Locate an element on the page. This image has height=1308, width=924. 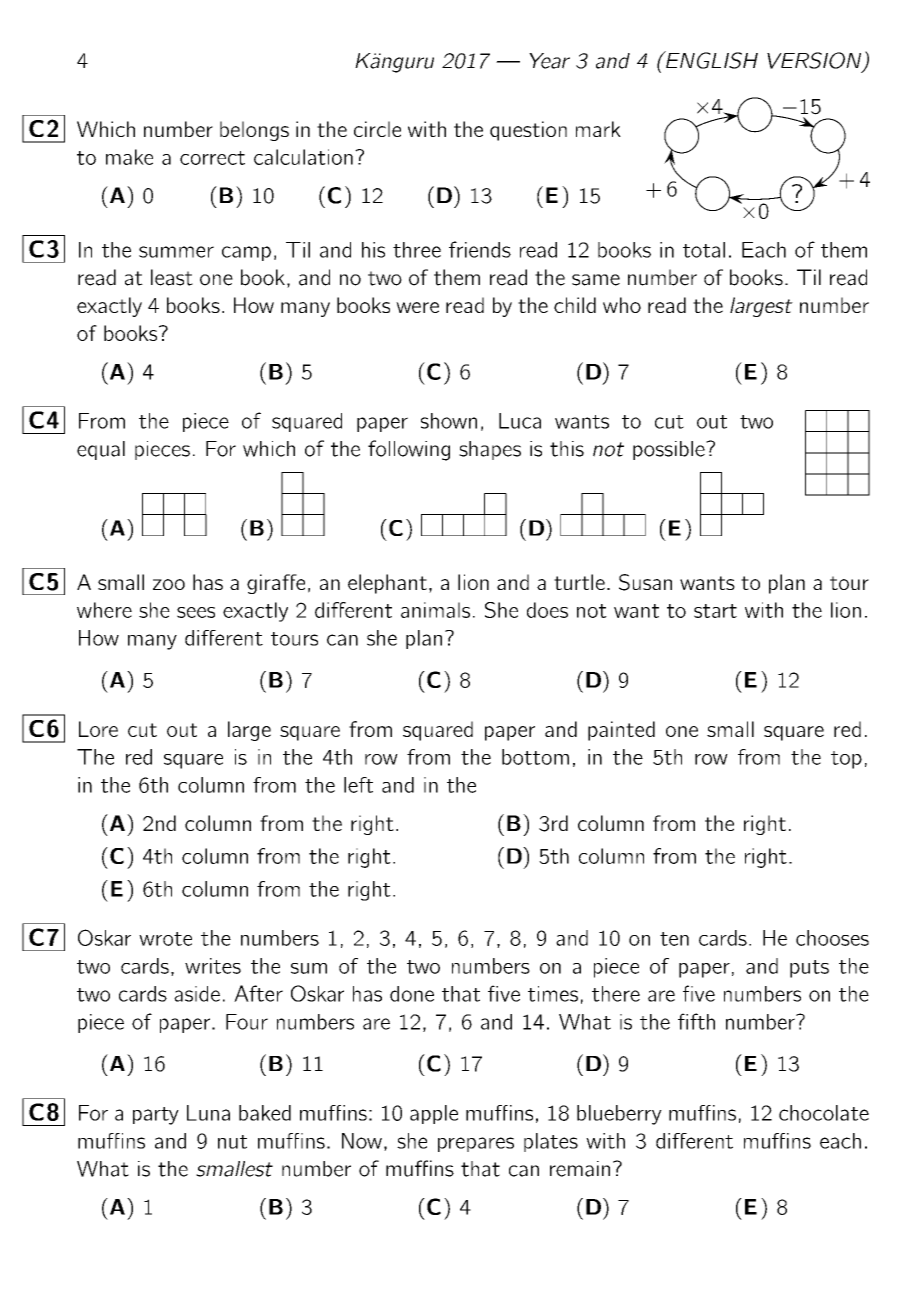
question is located at coordinates (528, 131).
